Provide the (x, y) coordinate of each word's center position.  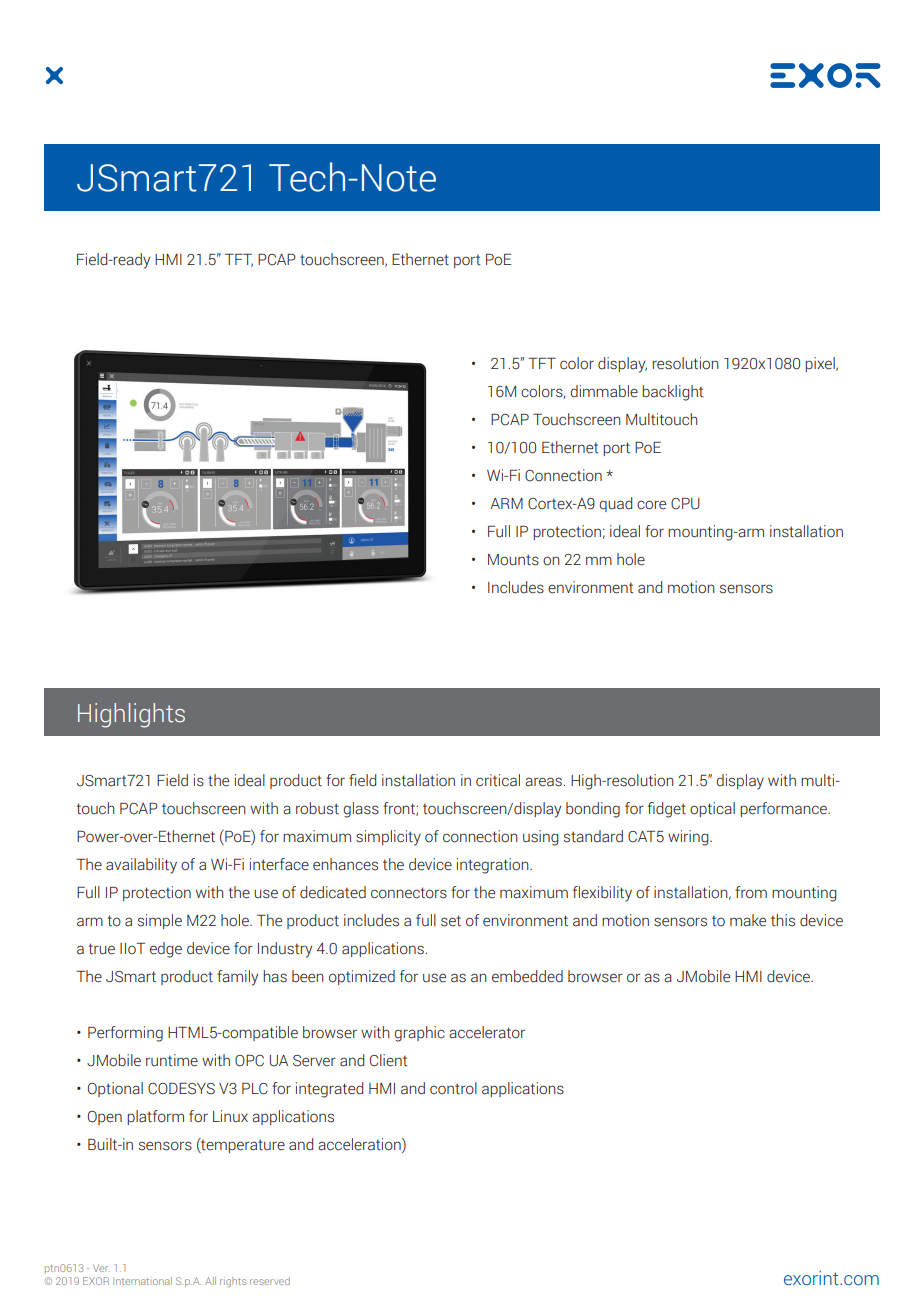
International (142, 1281)
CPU (685, 504)
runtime (172, 1060)
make (748, 920)
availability (141, 866)
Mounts (513, 560)
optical (712, 809)
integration (494, 866)
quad (615, 504)
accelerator (487, 1032)
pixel (821, 364)
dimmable (604, 391)
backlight (673, 393)
